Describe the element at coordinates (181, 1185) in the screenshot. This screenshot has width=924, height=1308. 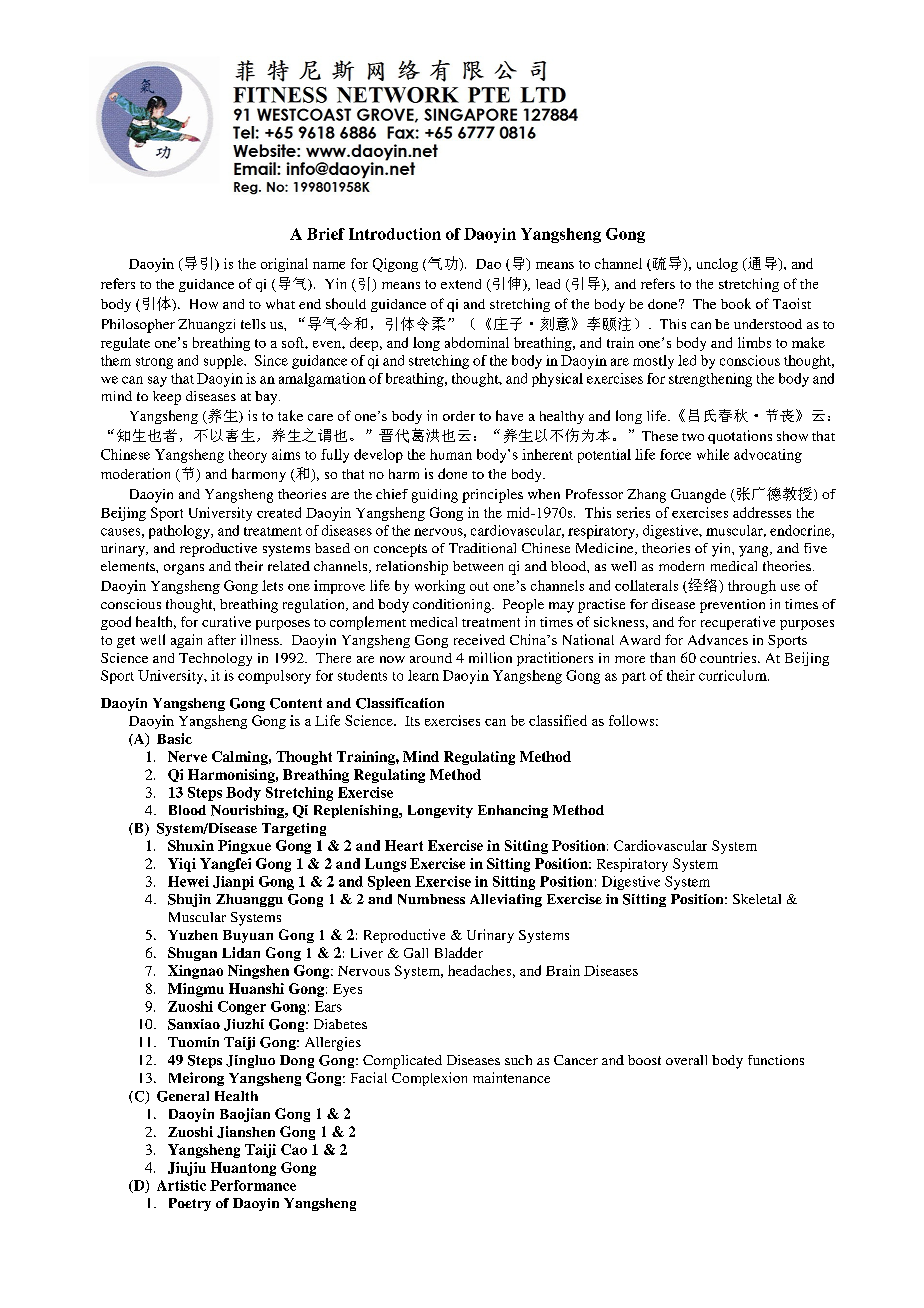
I see `Artistic` at that location.
